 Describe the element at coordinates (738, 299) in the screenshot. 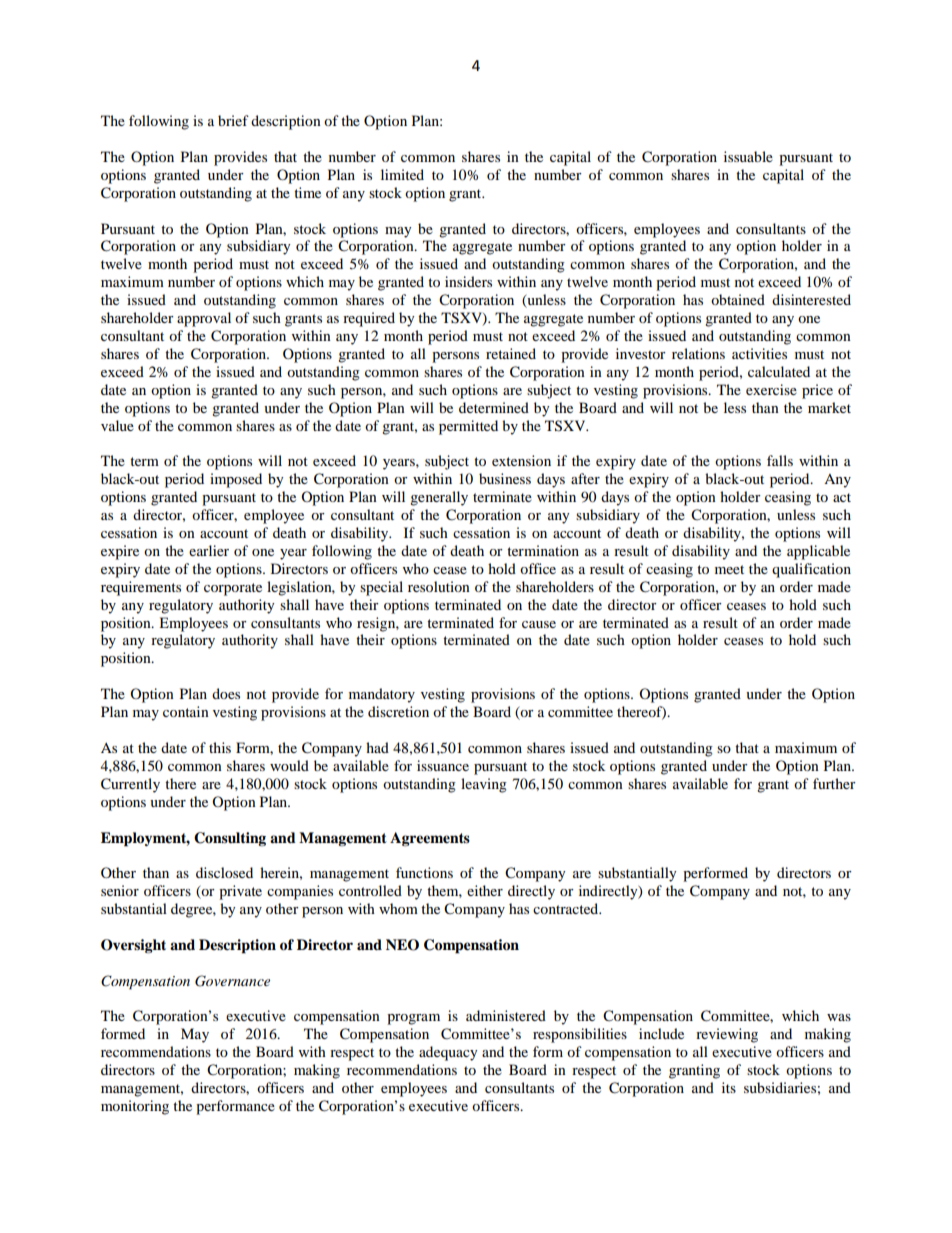

I see `obtained` at that location.
